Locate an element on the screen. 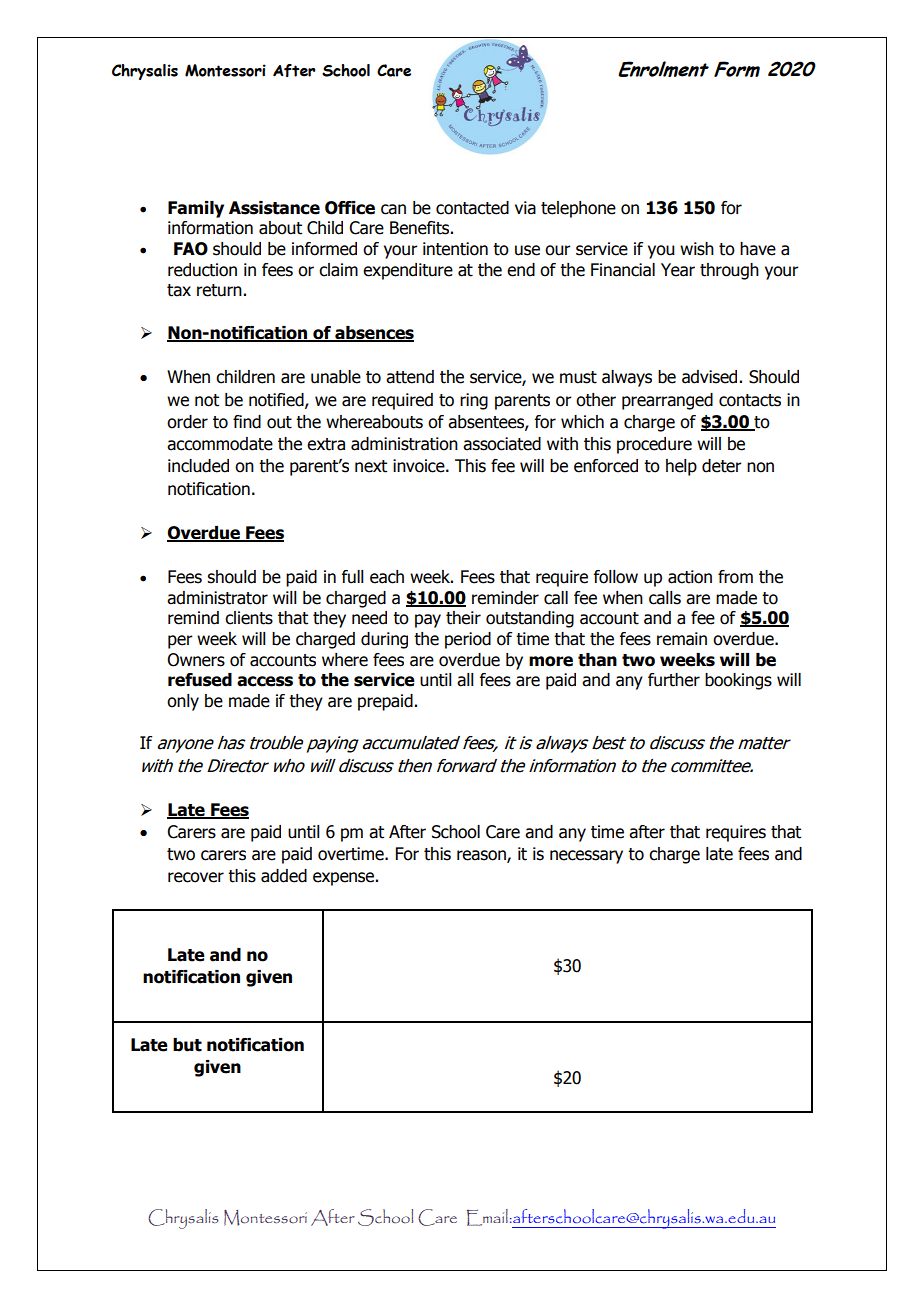 This screenshot has width=924, height=1308. their is located at coordinates (463, 618).
